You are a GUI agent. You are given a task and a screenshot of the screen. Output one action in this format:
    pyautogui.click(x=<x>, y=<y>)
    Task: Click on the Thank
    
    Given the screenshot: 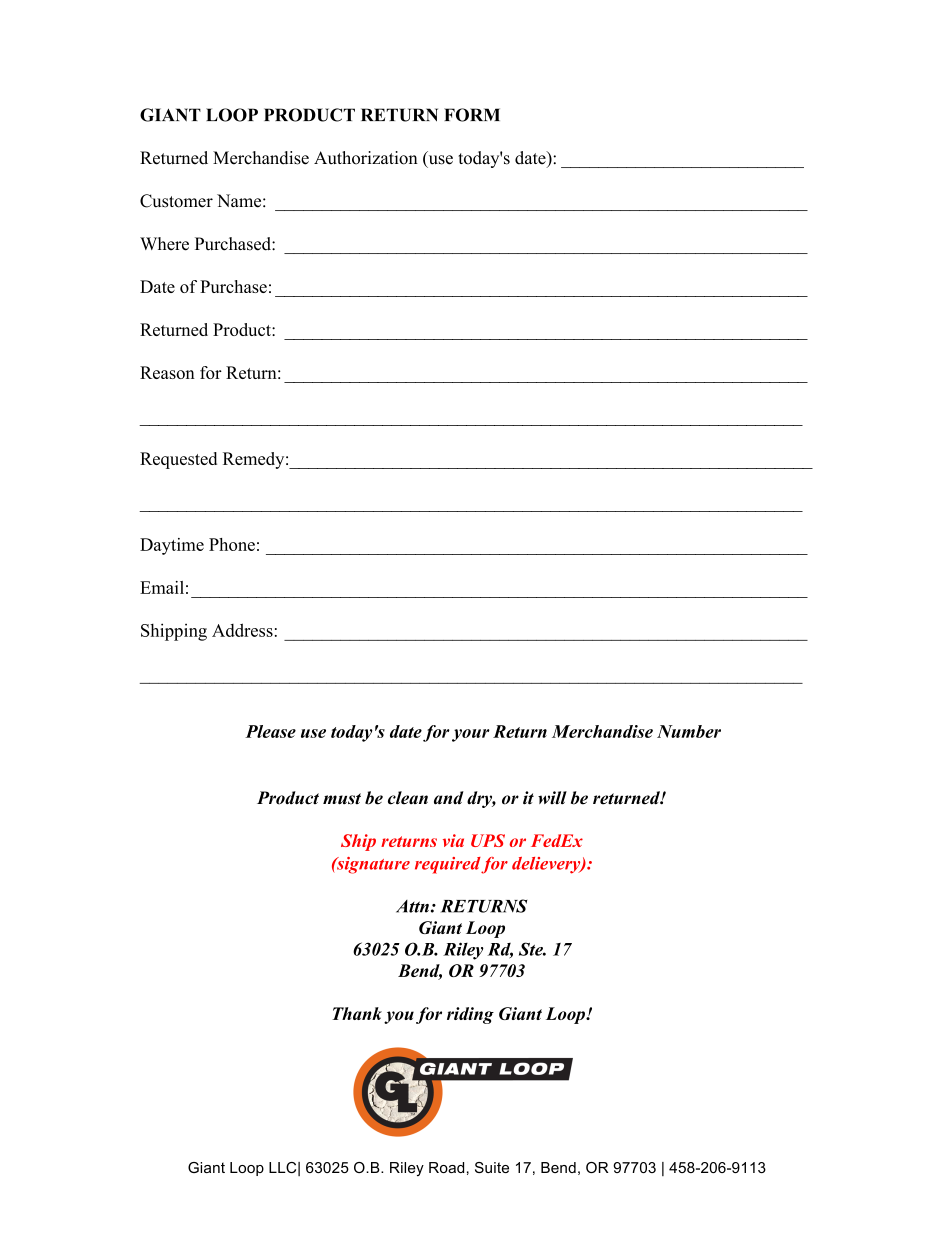 What is the action you would take?
    pyautogui.click(x=357, y=1013)
